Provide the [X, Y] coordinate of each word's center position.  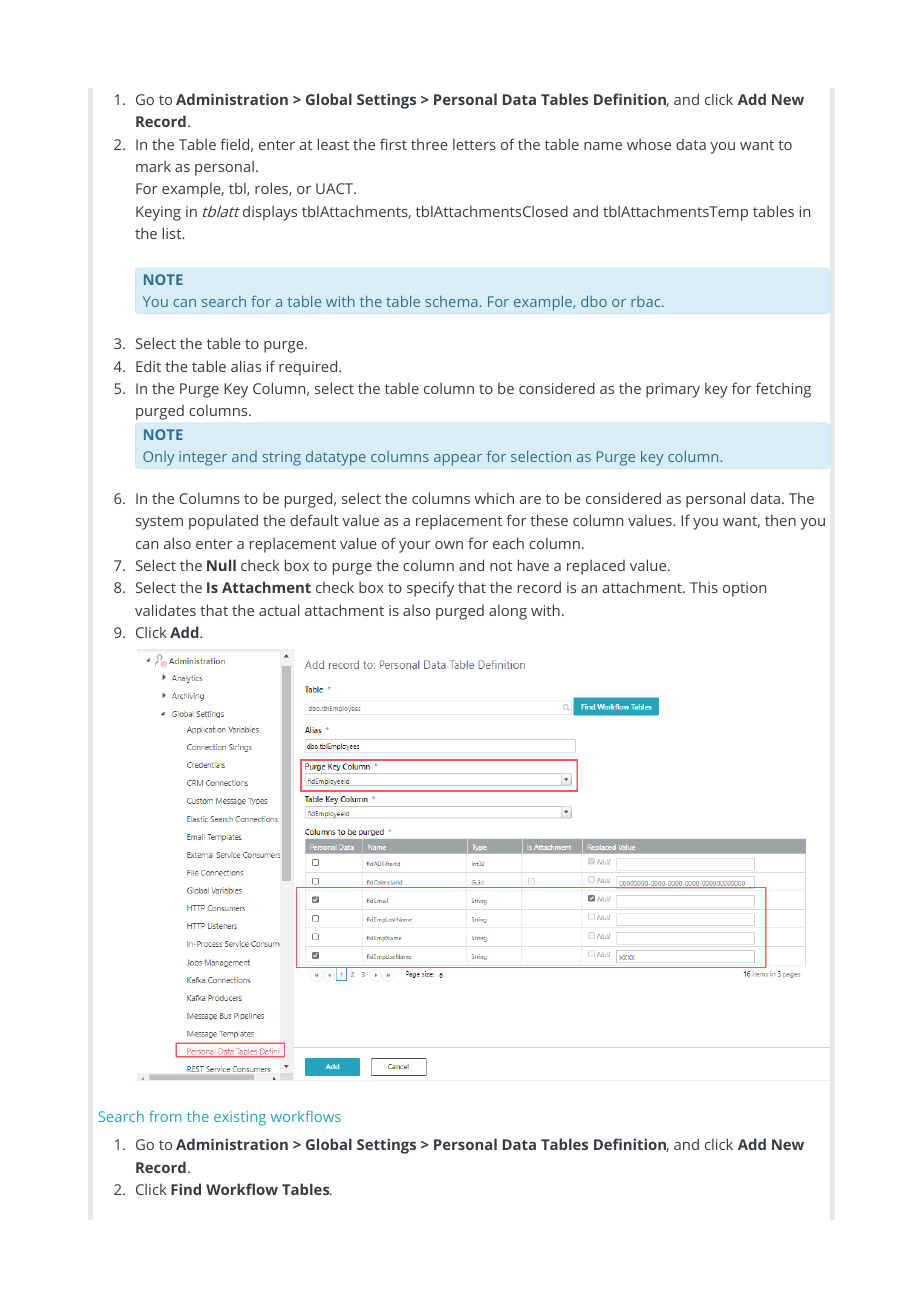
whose [649, 144]
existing [240, 1118]
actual [279, 610]
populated [223, 522]
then [780, 520]
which [494, 498]
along [508, 612]
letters [474, 144]
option [744, 589]
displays [270, 213]
